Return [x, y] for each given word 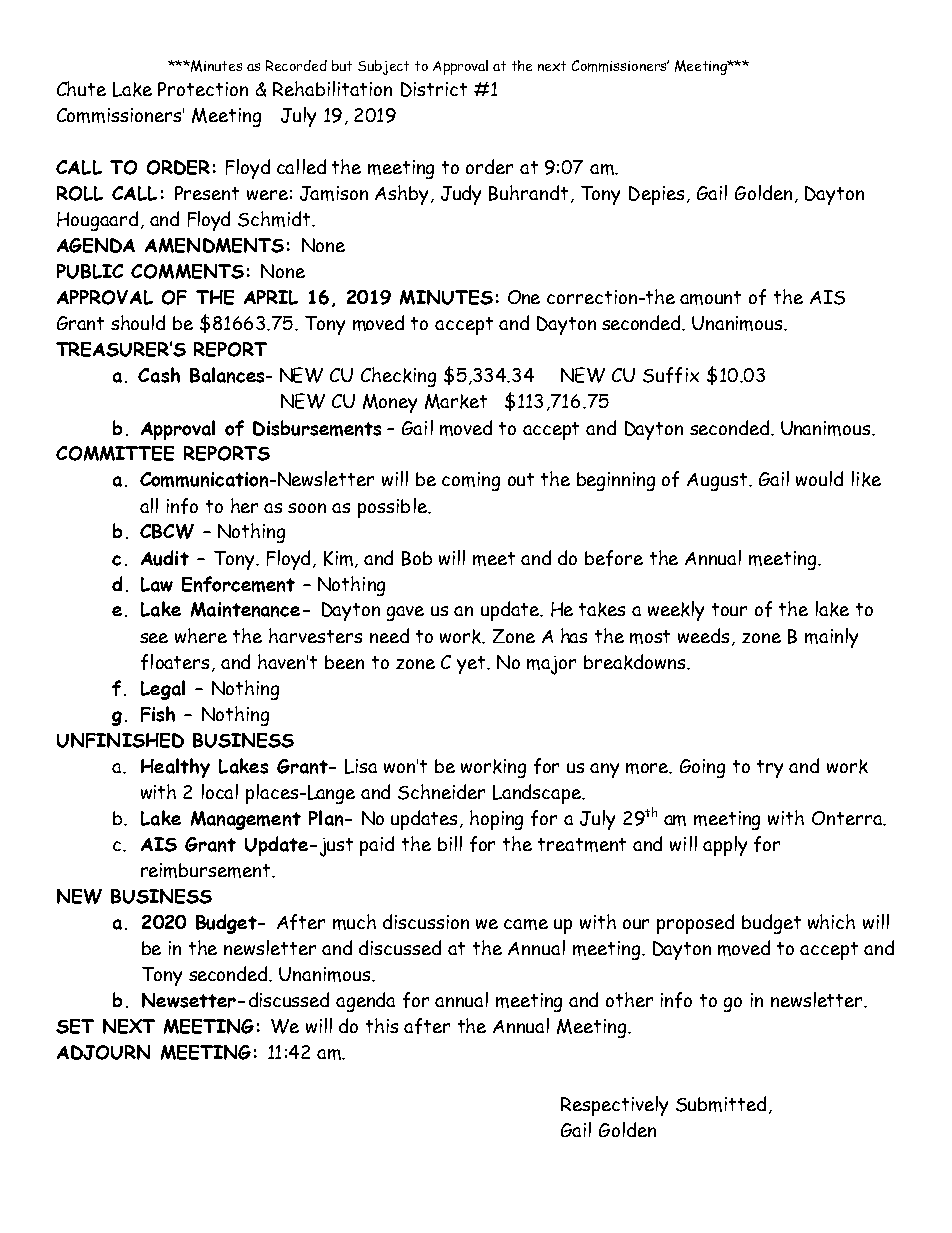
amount [710, 298]
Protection [203, 89]
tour [729, 609]
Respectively [614, 1106]
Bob [417, 558]
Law [157, 584]
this [382, 1025]
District [434, 89]
